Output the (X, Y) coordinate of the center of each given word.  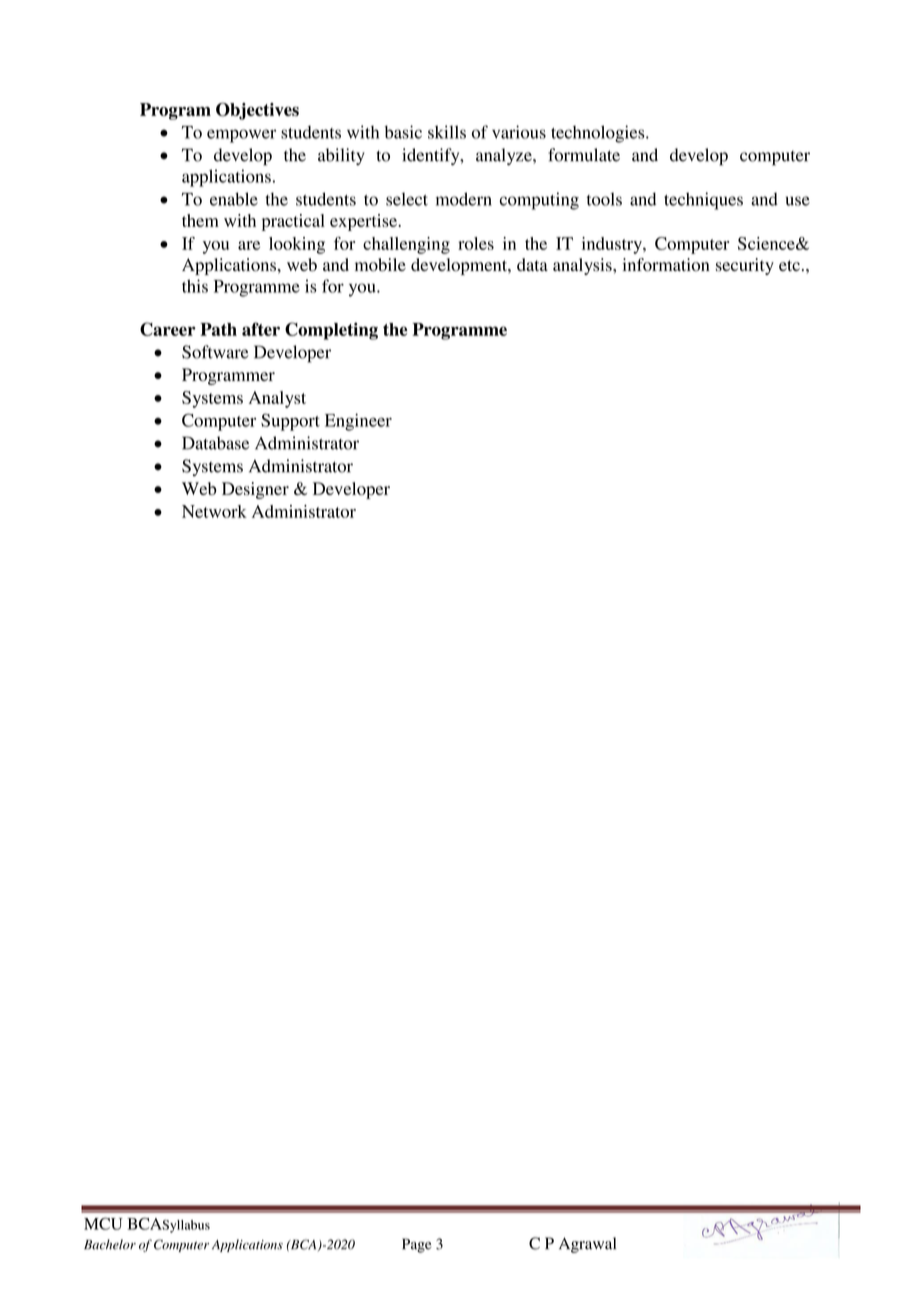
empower (241, 136)
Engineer (358, 422)
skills (447, 132)
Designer (255, 490)
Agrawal (587, 1245)
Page (416, 1245)
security (745, 266)
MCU (103, 1223)
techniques (703, 201)
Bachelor (110, 1244)
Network (214, 511)
